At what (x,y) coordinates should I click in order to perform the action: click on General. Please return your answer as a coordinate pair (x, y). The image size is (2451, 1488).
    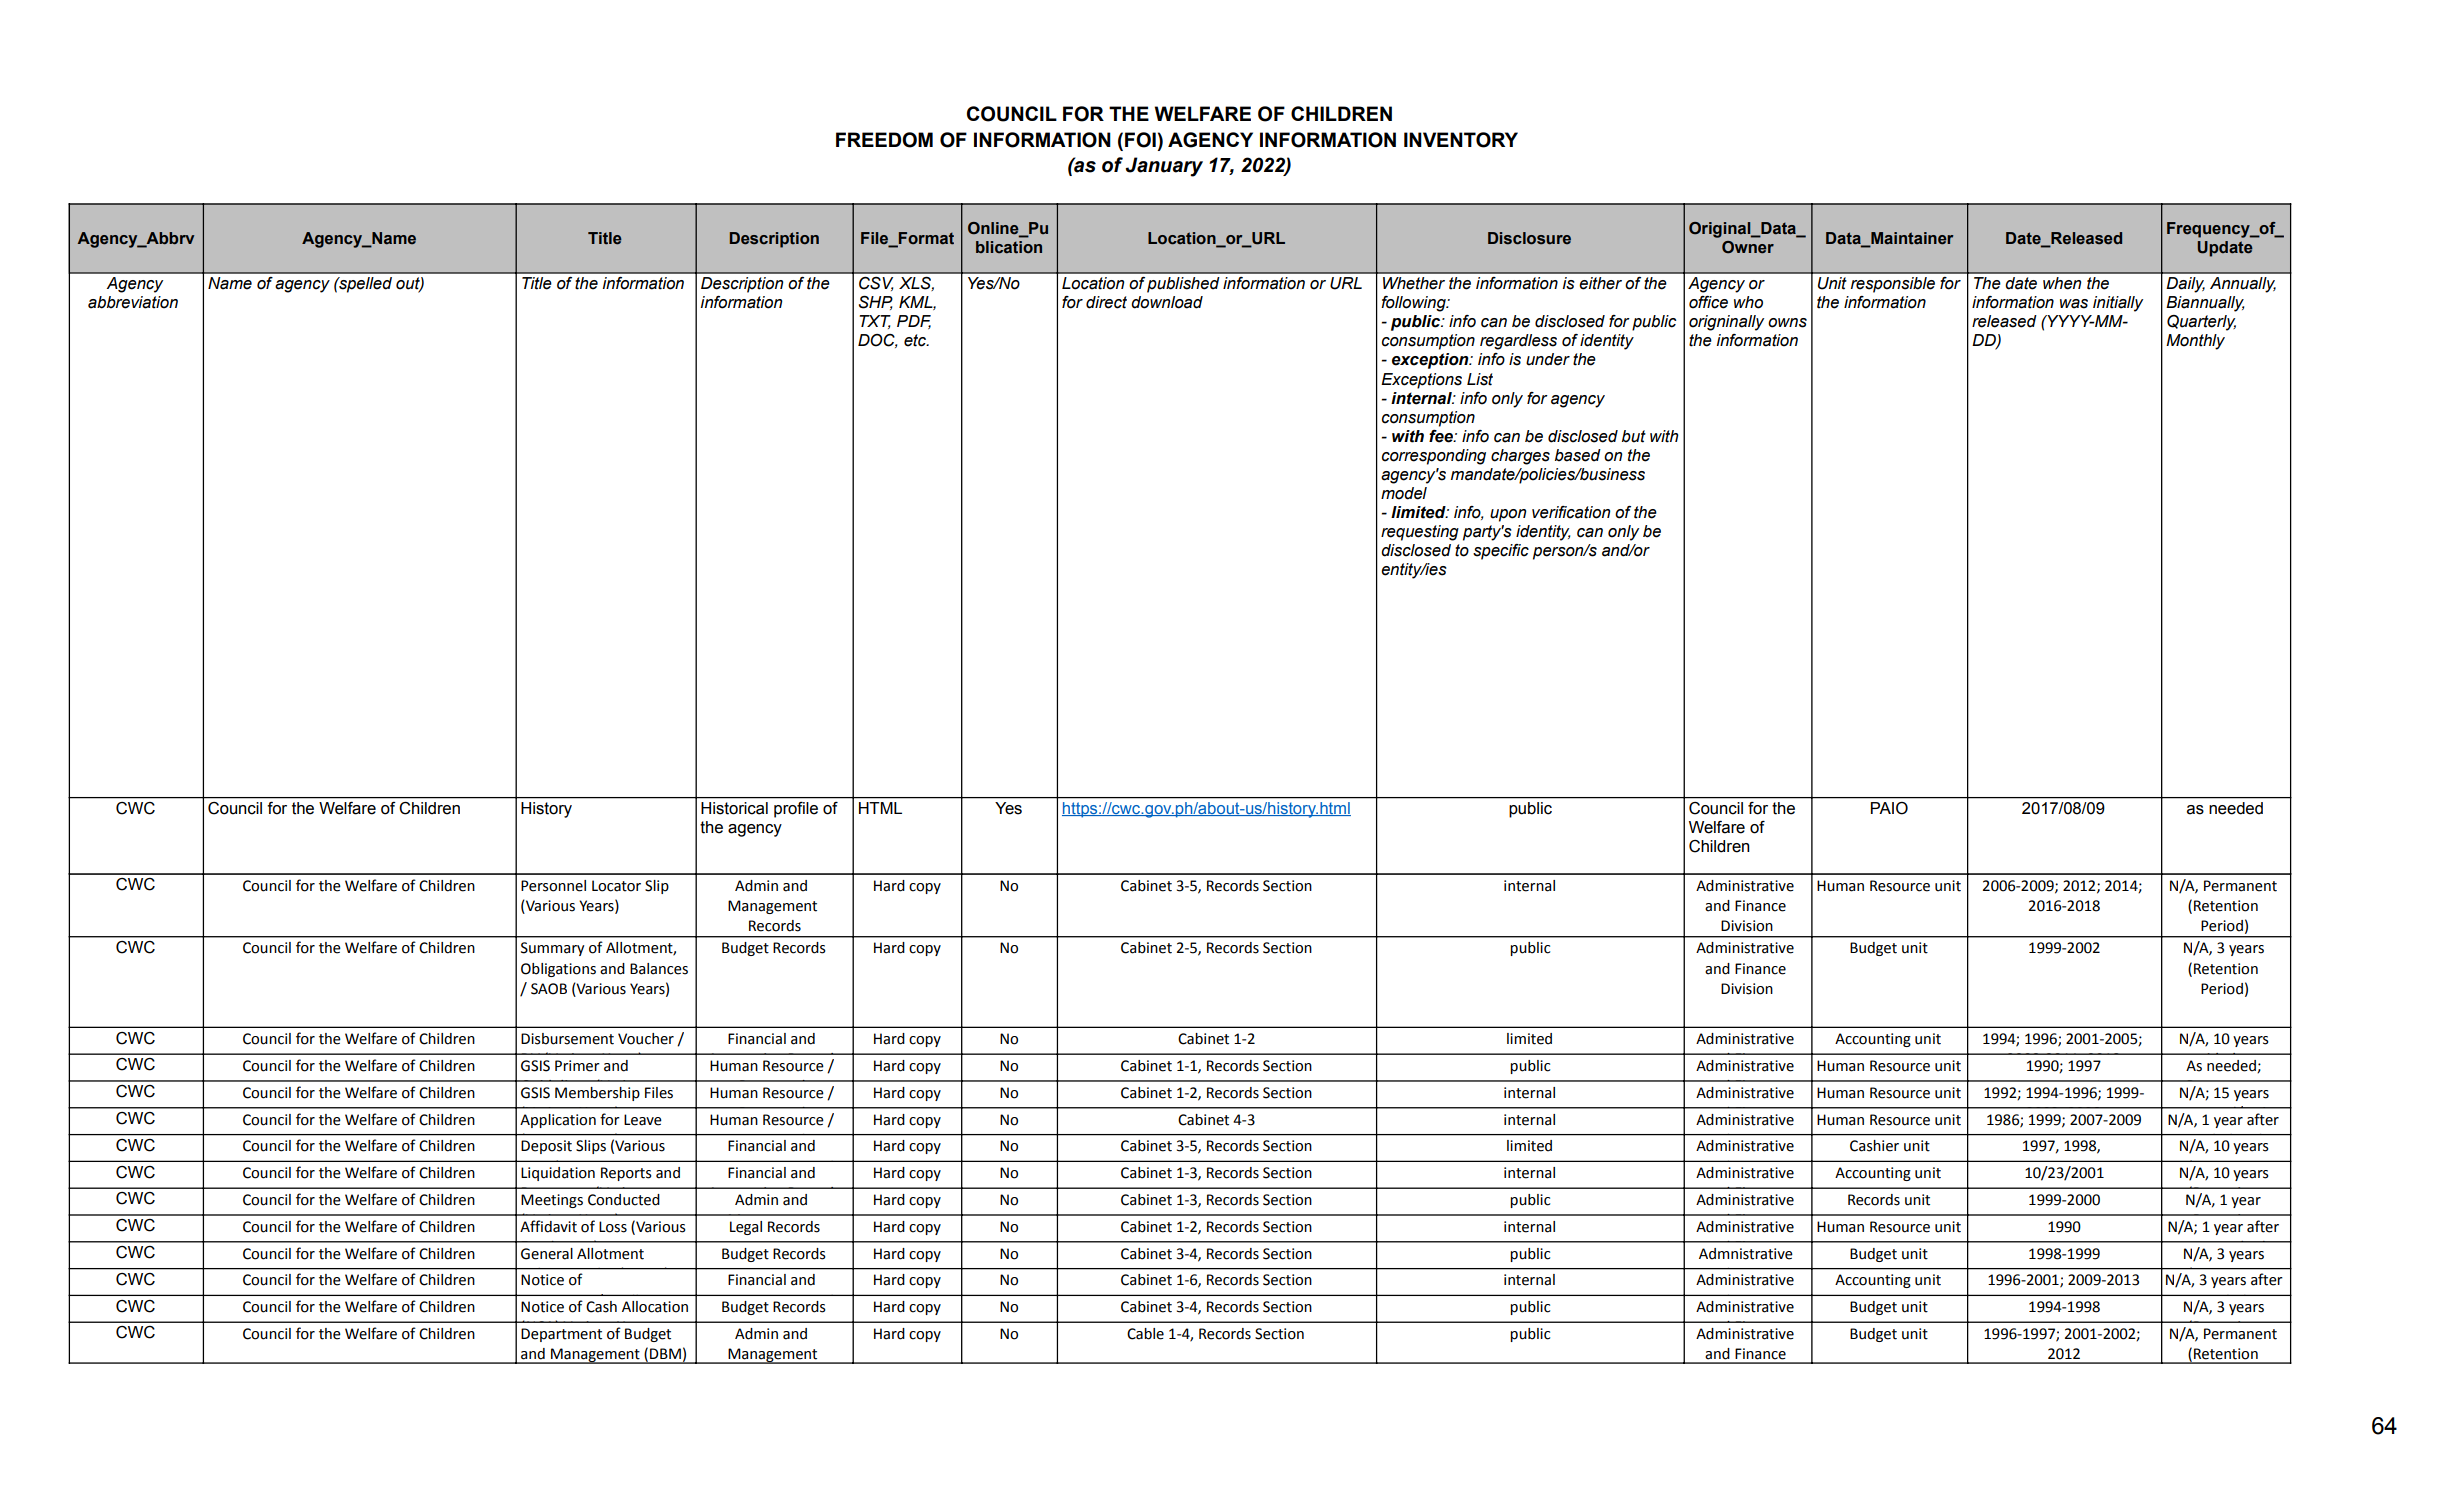
    Looking at the image, I should click on (547, 1254).
